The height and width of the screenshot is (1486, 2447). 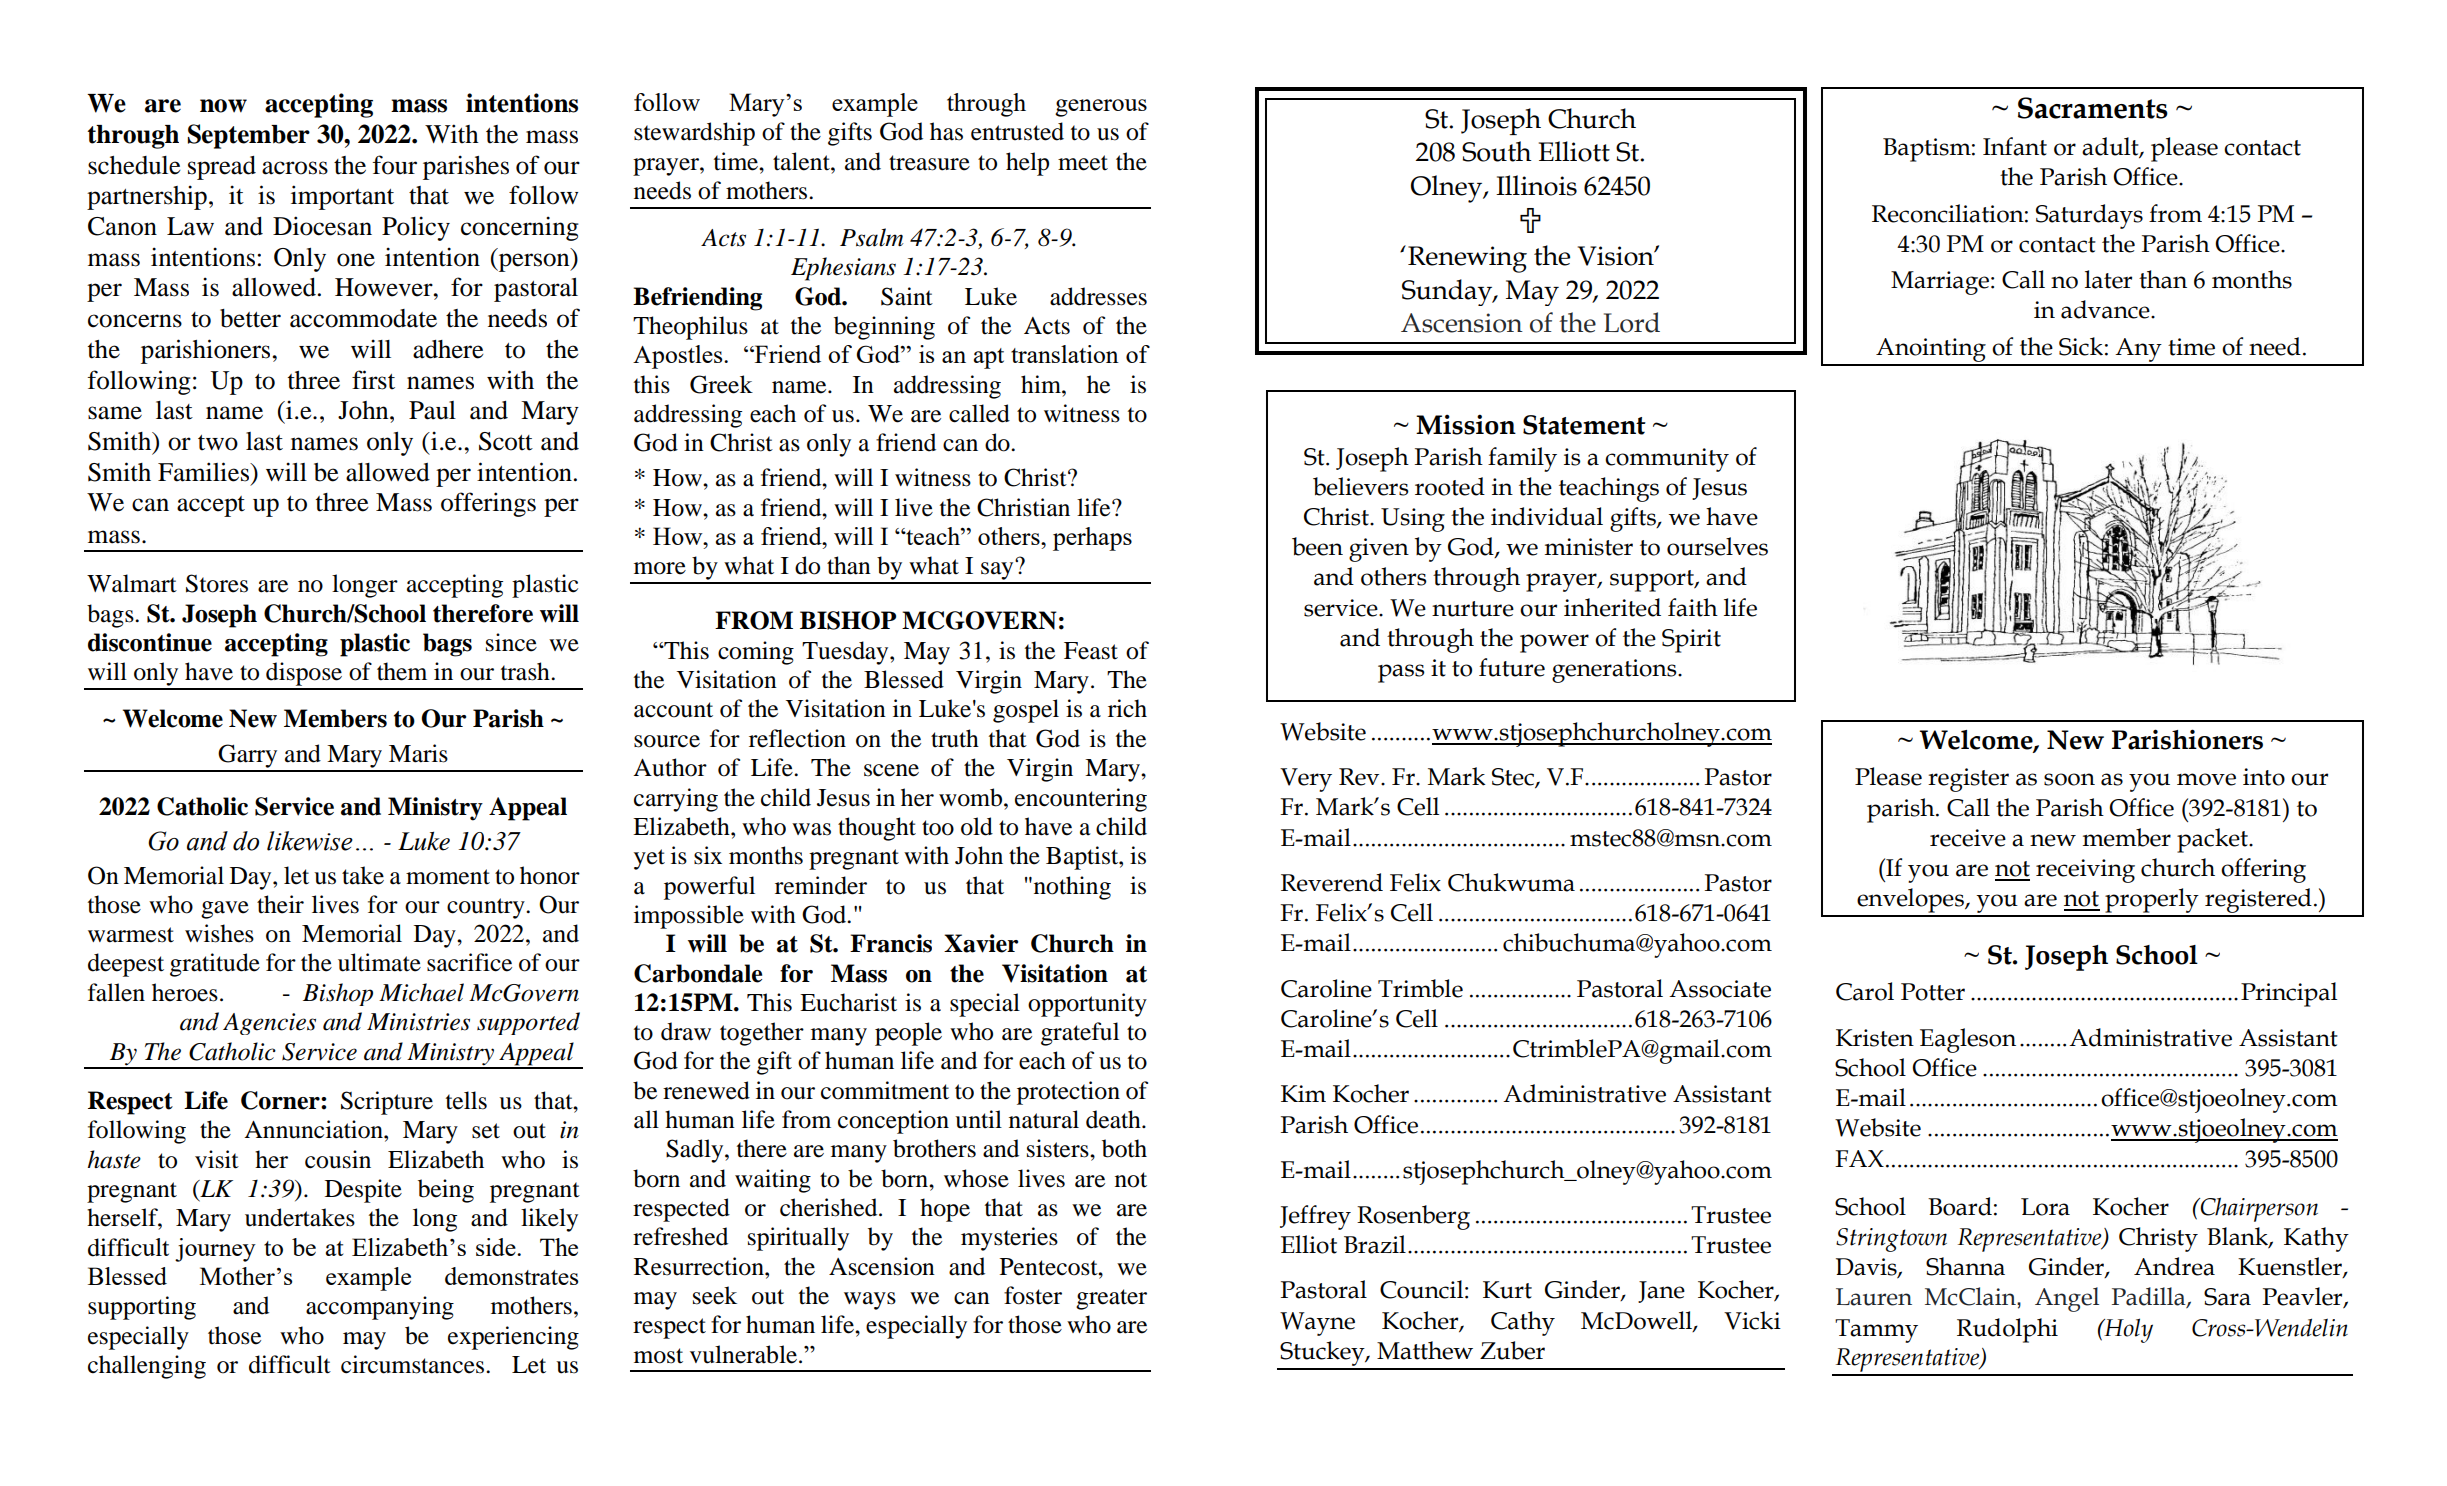 I want to click on ultimate, so click(x=379, y=962).
